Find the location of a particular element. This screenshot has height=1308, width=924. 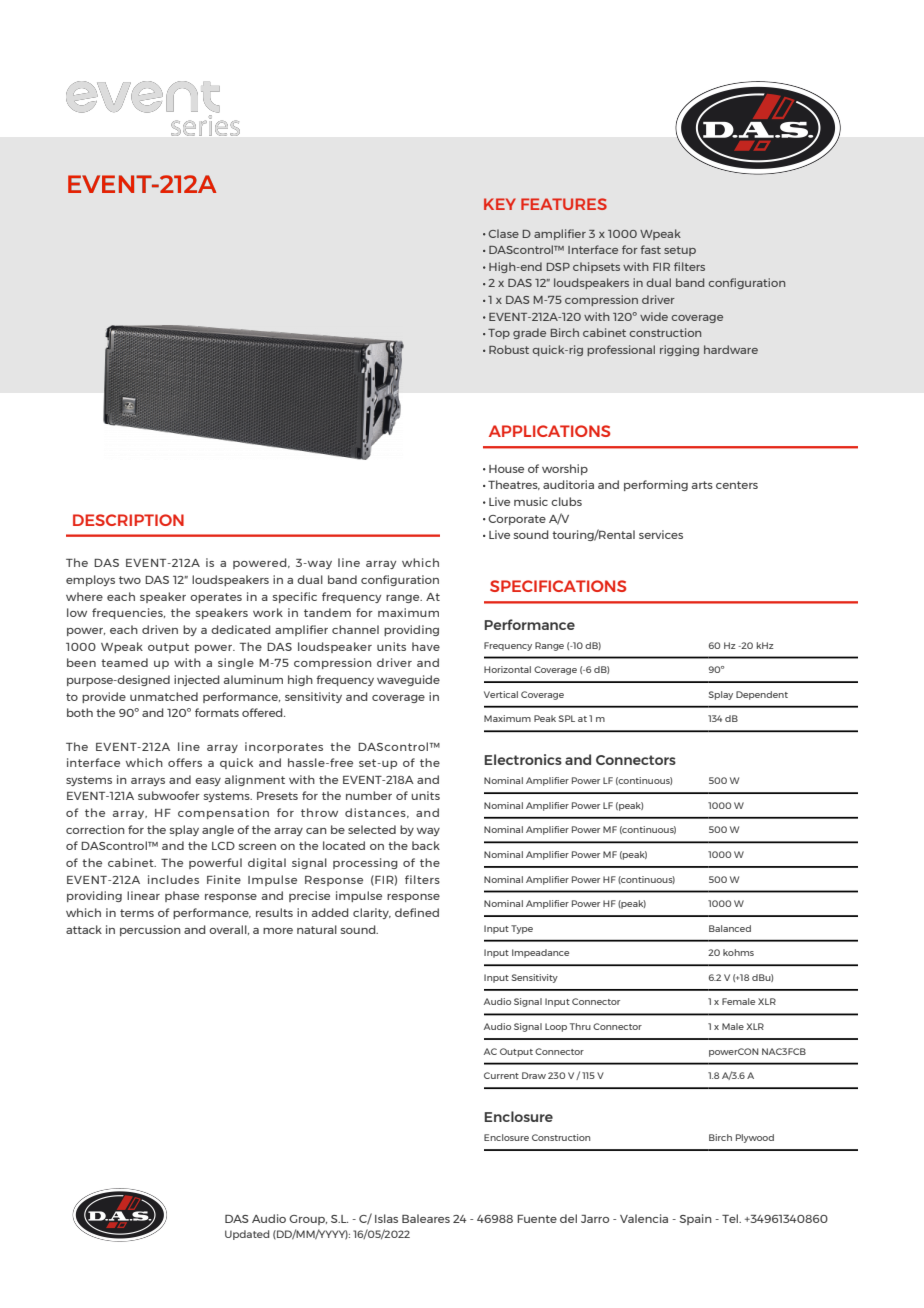

Group is located at coordinates (308, 1220).
